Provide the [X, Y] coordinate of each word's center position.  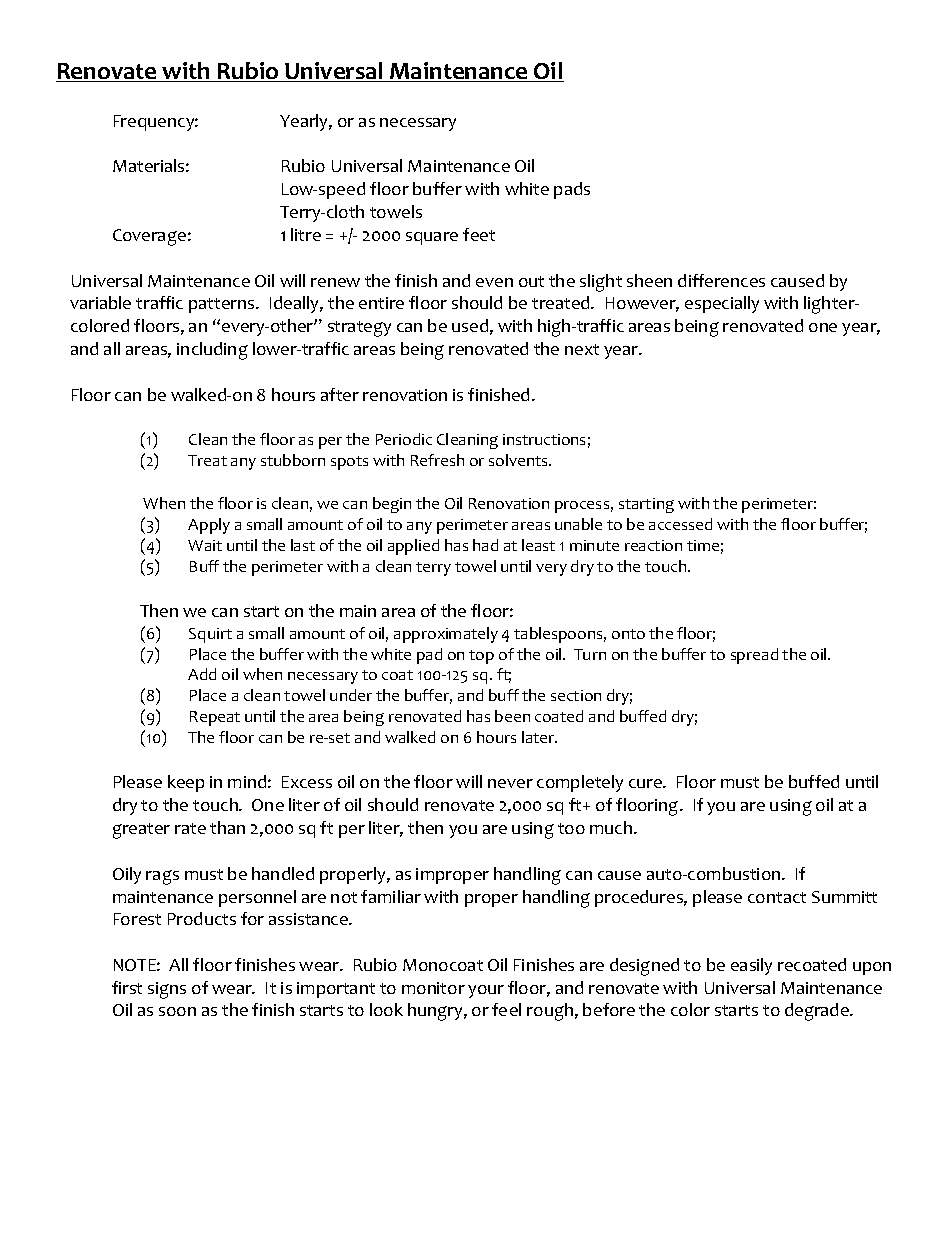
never [510, 783]
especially [722, 304]
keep [186, 783]
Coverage [149, 237]
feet [479, 234]
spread [754, 656]
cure [646, 783]
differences [721, 280]
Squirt [210, 635]
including [212, 351]
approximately [446, 635]
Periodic [404, 439]
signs [167, 990]
